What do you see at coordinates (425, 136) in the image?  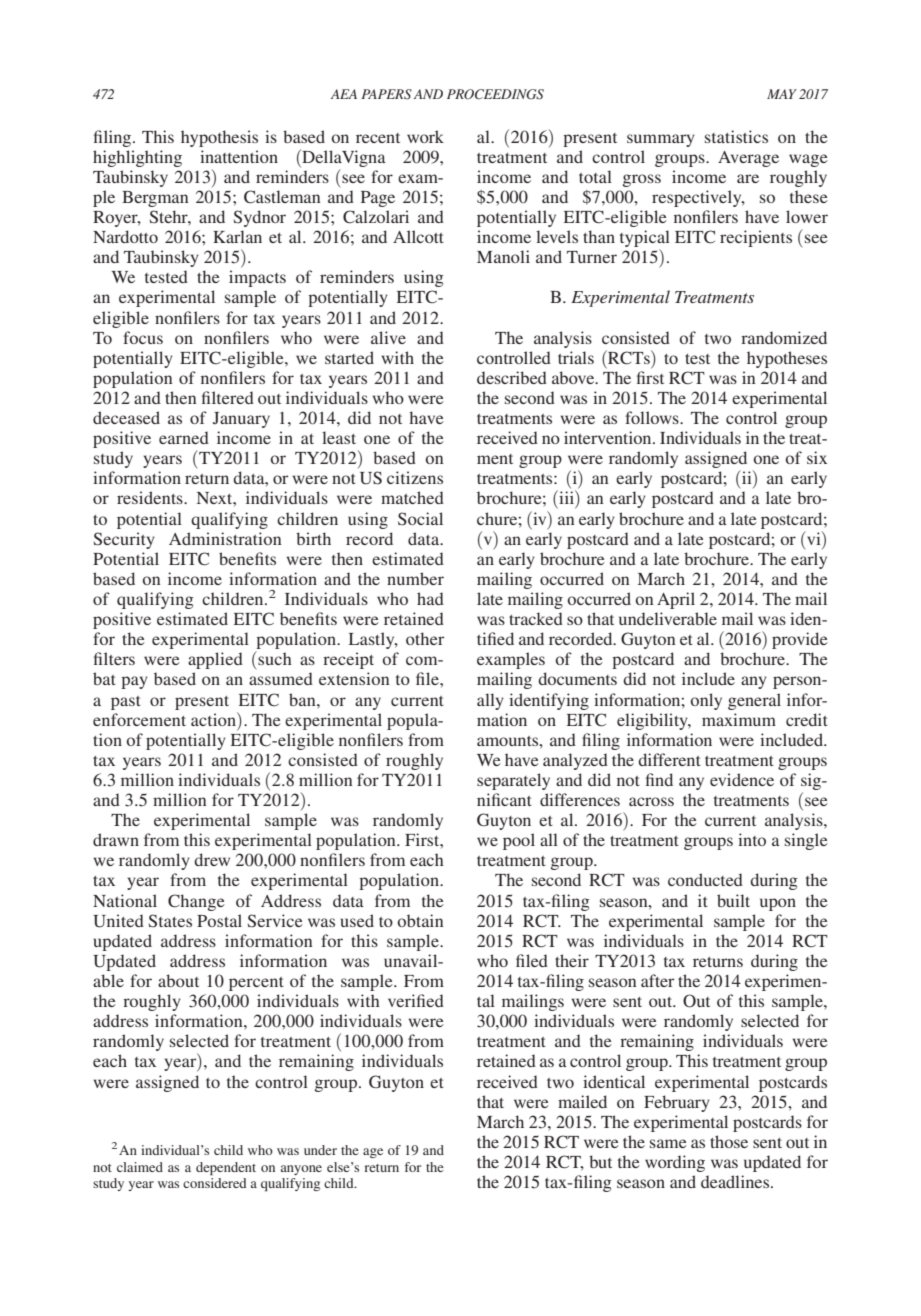 I see `work` at bounding box center [425, 136].
